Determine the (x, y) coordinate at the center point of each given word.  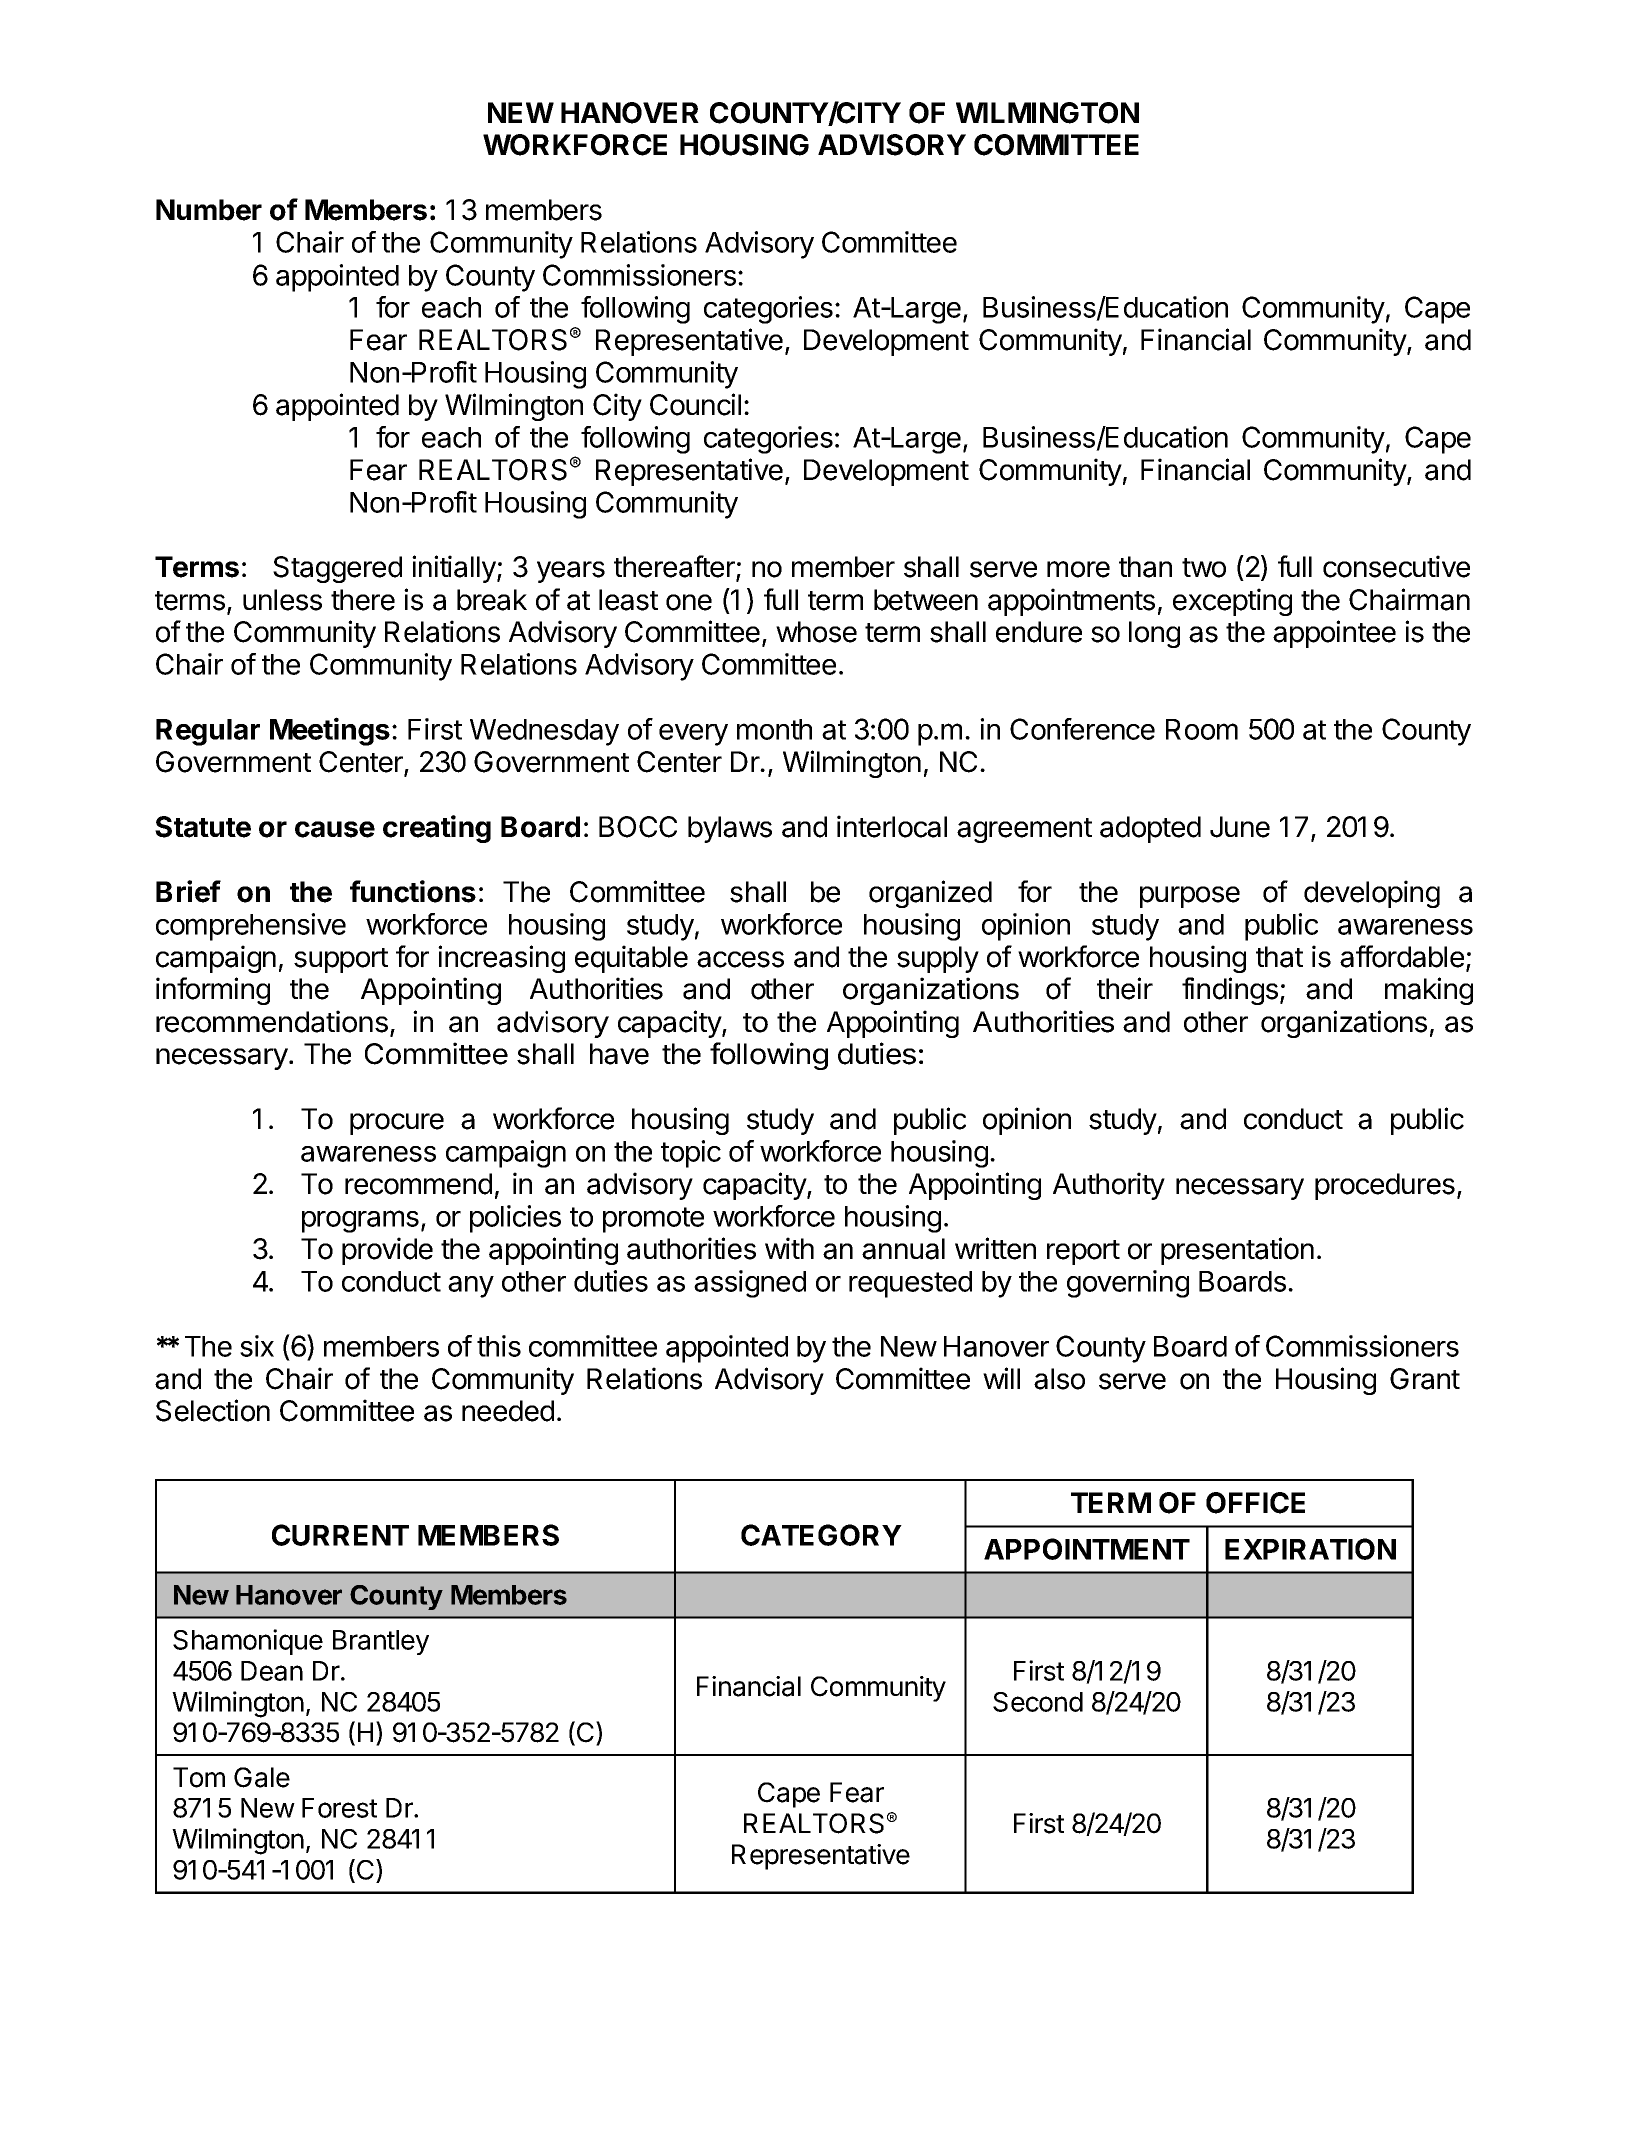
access (740, 959)
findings (1230, 991)
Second (1038, 1702)
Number (209, 210)
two (1204, 568)
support (341, 960)
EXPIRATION (1310, 1549)
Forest (339, 1808)
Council (695, 404)
